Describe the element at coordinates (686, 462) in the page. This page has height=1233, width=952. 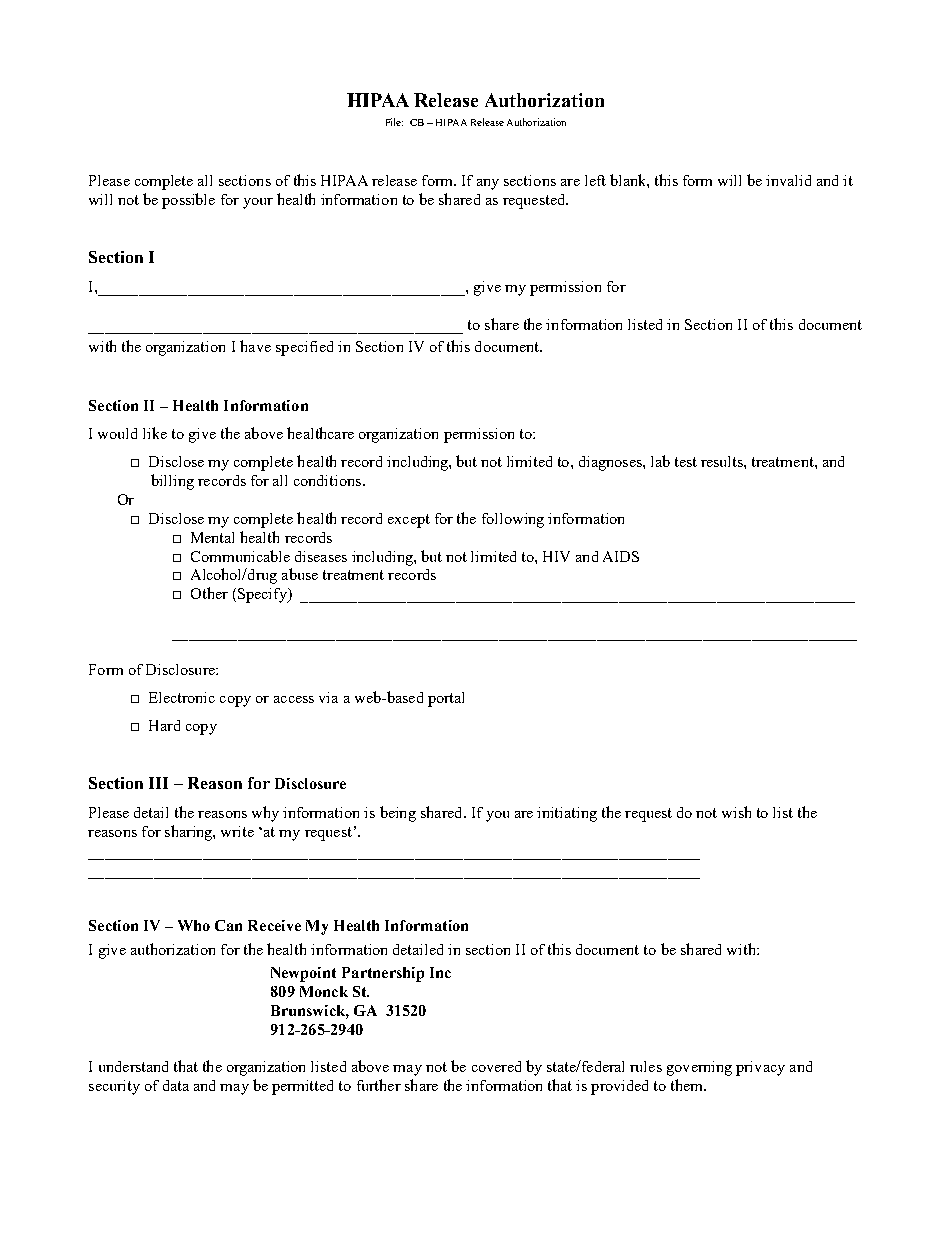
I see `test` at that location.
